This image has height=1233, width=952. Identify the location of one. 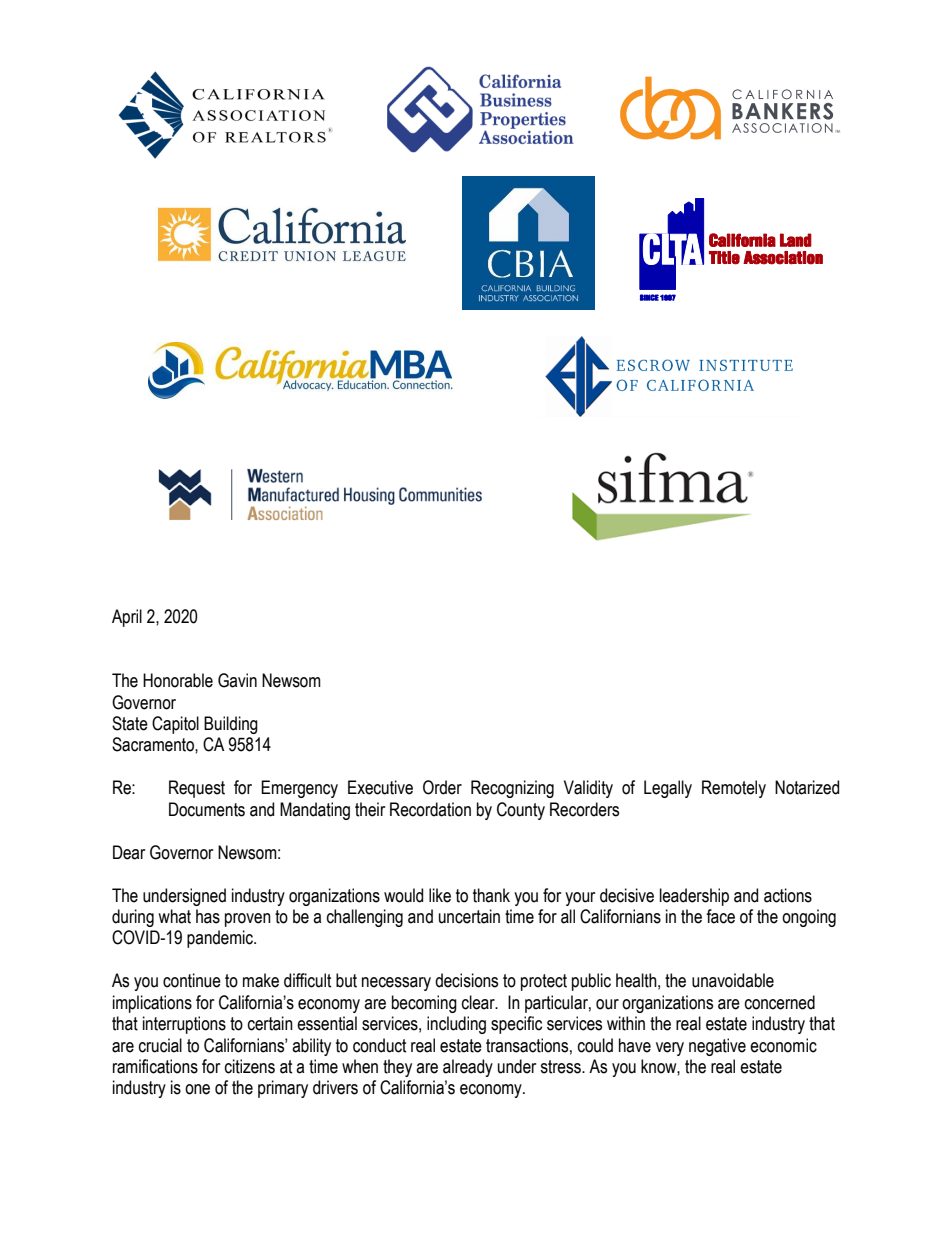
(197, 1089).
